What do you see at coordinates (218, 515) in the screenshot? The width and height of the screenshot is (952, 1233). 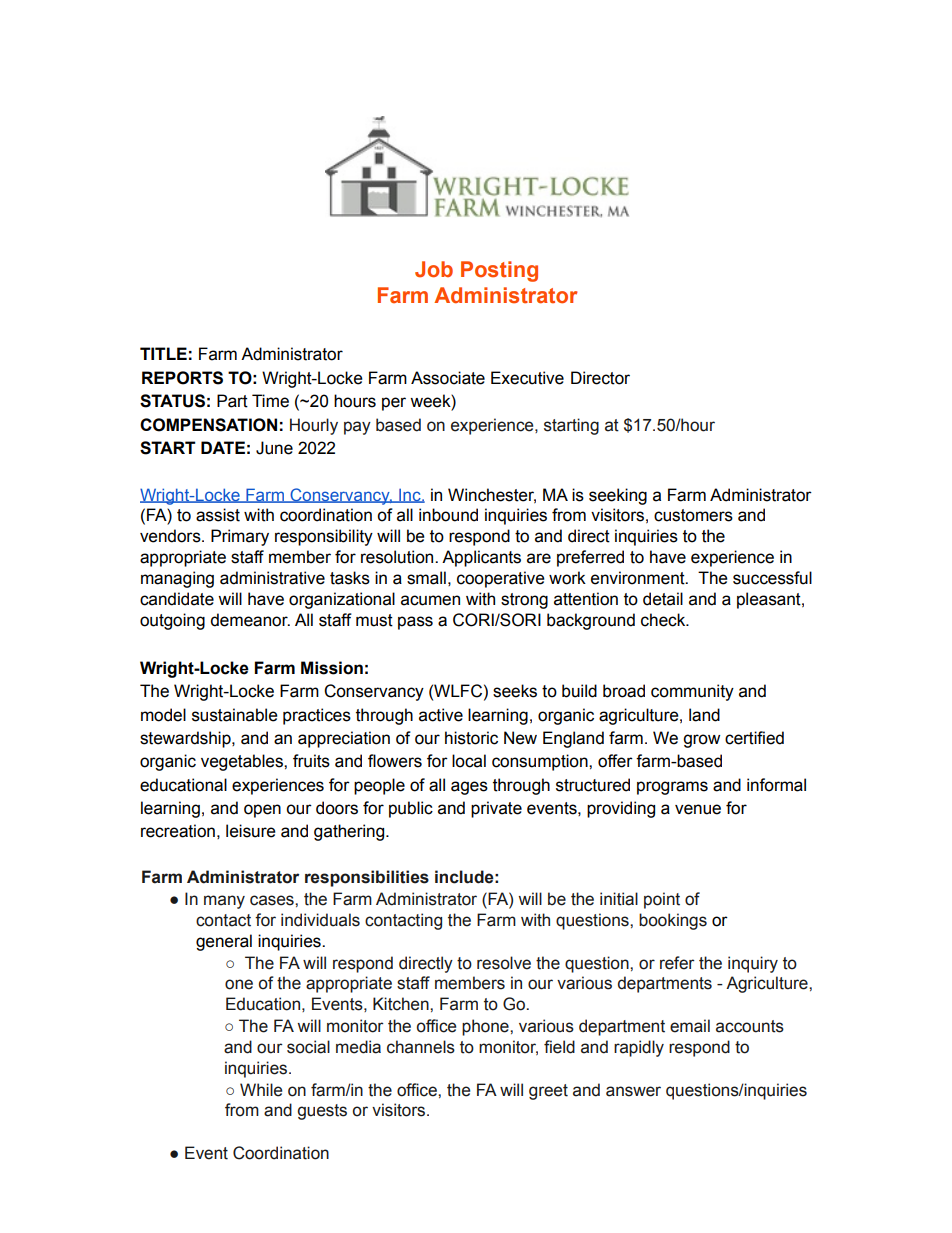 I see `assist` at bounding box center [218, 515].
